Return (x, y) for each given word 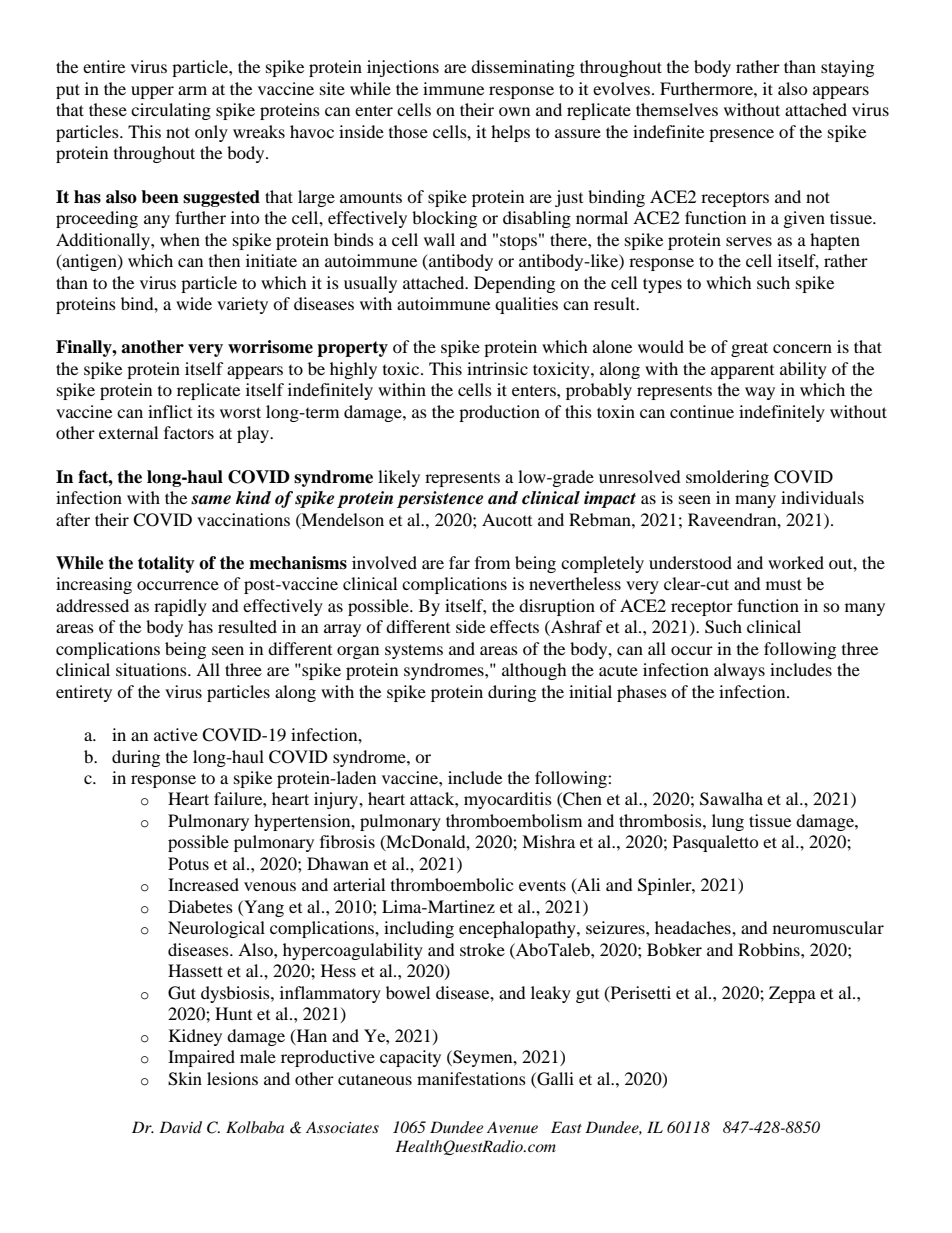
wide (194, 303)
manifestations (471, 1078)
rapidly (180, 607)
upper (152, 92)
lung (728, 822)
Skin (185, 1079)
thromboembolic (452, 884)
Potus (188, 863)
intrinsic (497, 368)
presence (741, 135)
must (784, 584)
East (566, 1127)
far (459, 562)
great (749, 349)
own (514, 111)
